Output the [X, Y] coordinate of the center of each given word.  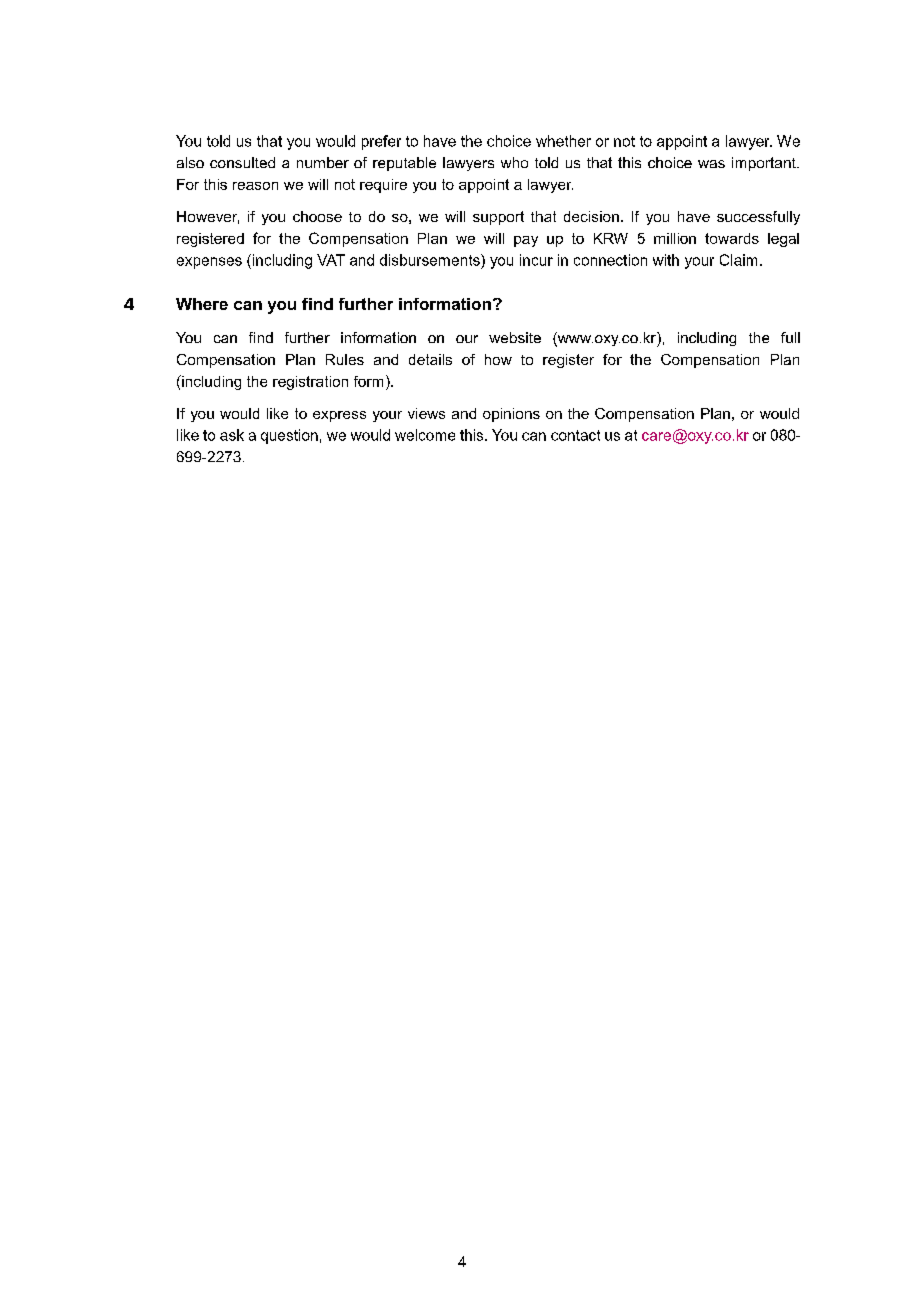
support [498, 218]
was [711, 164]
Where [202, 304]
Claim [738, 260]
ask [232, 435]
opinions [511, 415]
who [514, 162]
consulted [242, 162]
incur [536, 260]
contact [575, 435]
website [515, 337]
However [208, 217]
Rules [345, 359]
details [430, 359]
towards [732, 238]
